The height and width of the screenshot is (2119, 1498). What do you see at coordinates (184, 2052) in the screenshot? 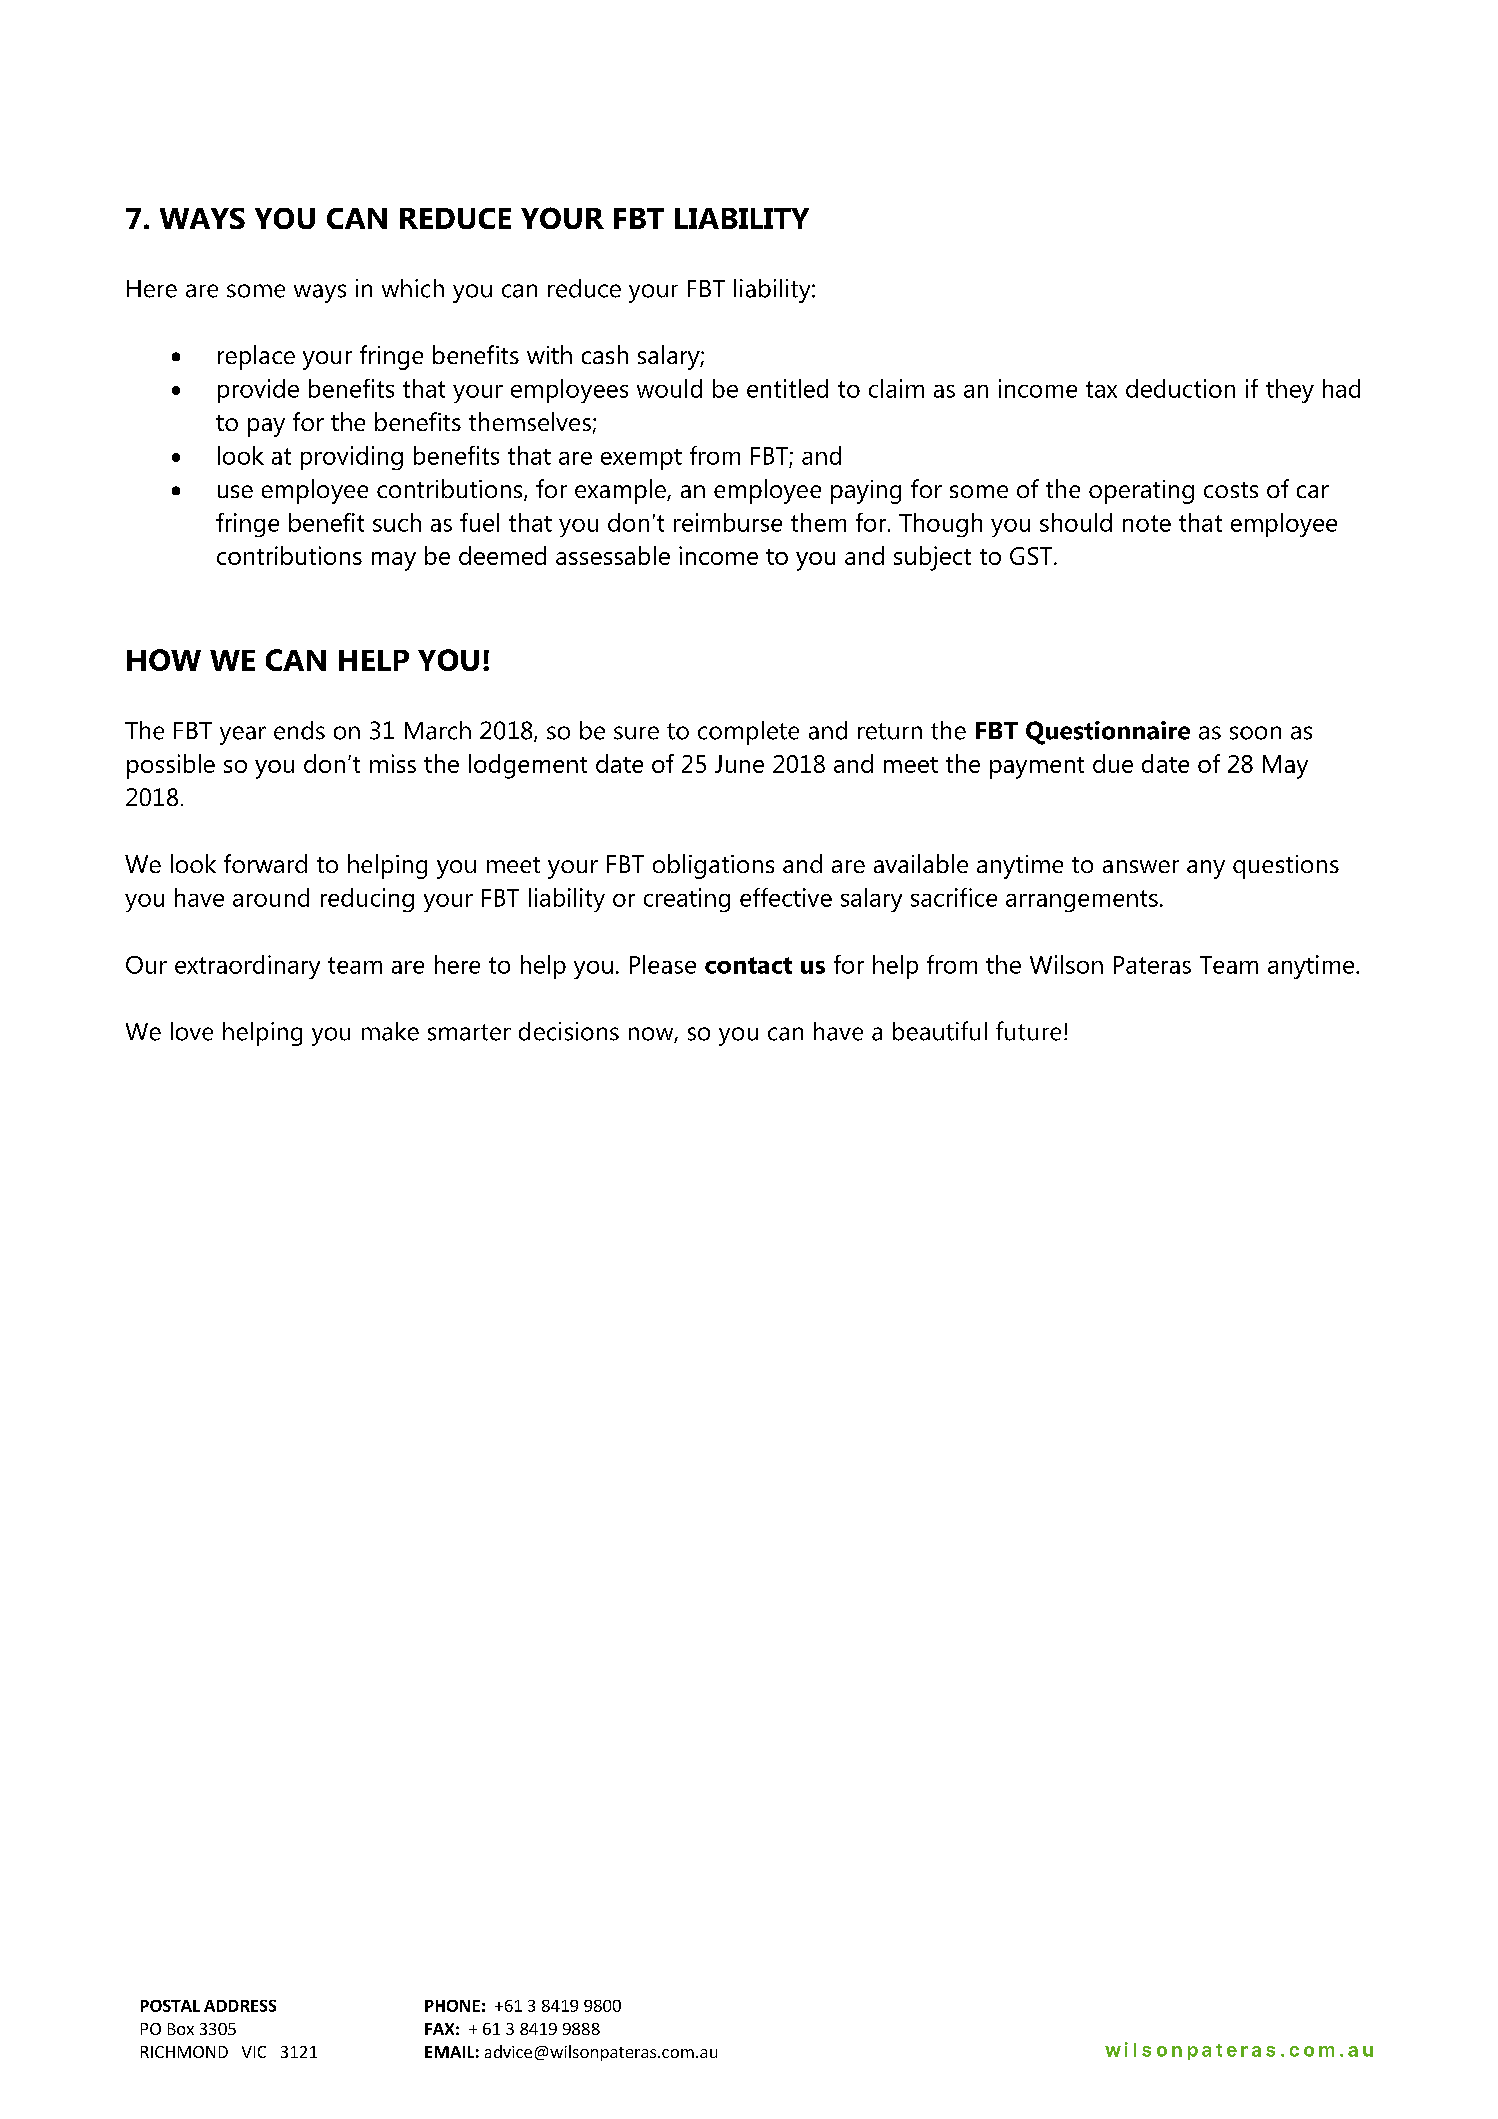
I see `RICHMOND` at bounding box center [184, 2052].
